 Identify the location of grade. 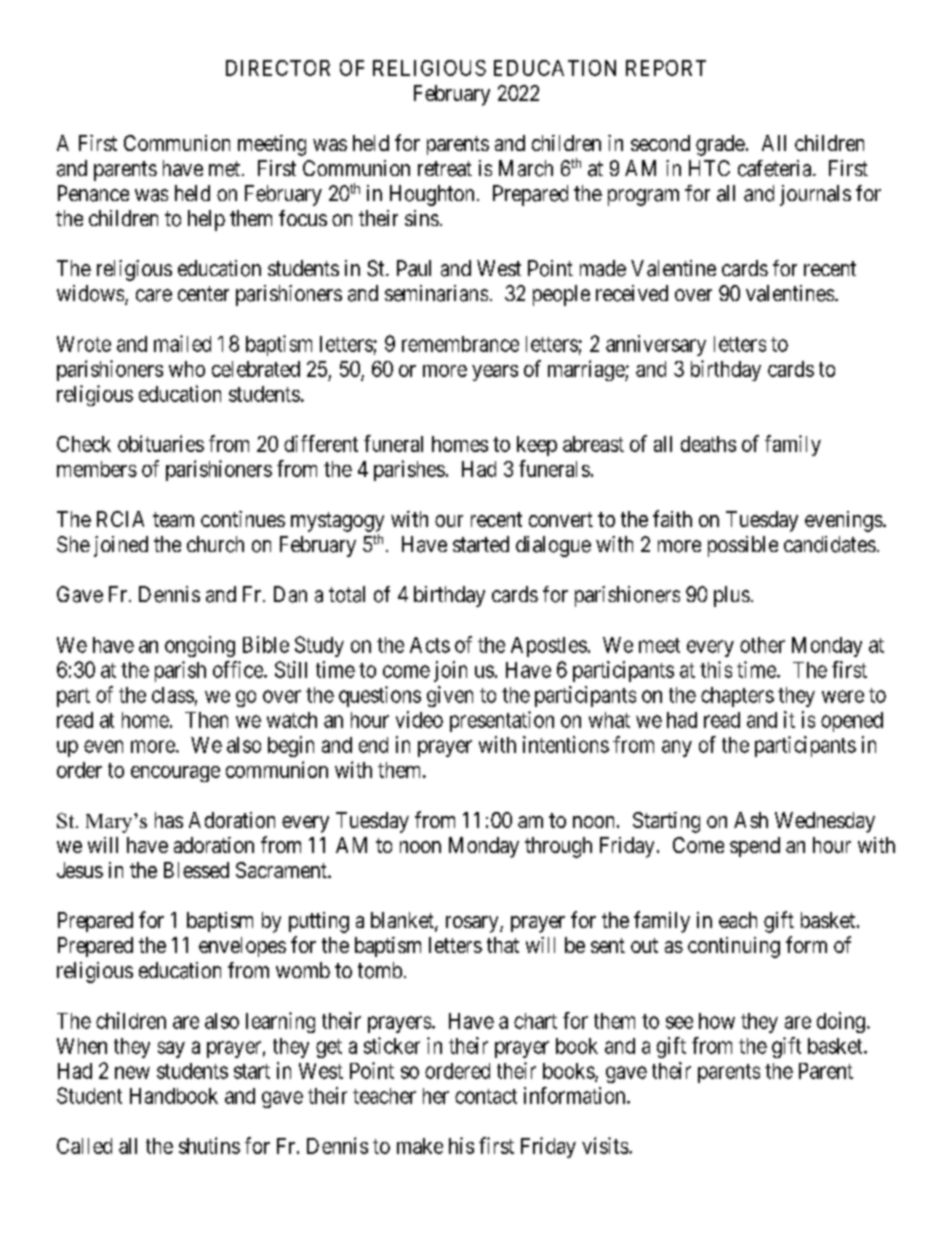
(720, 145).
